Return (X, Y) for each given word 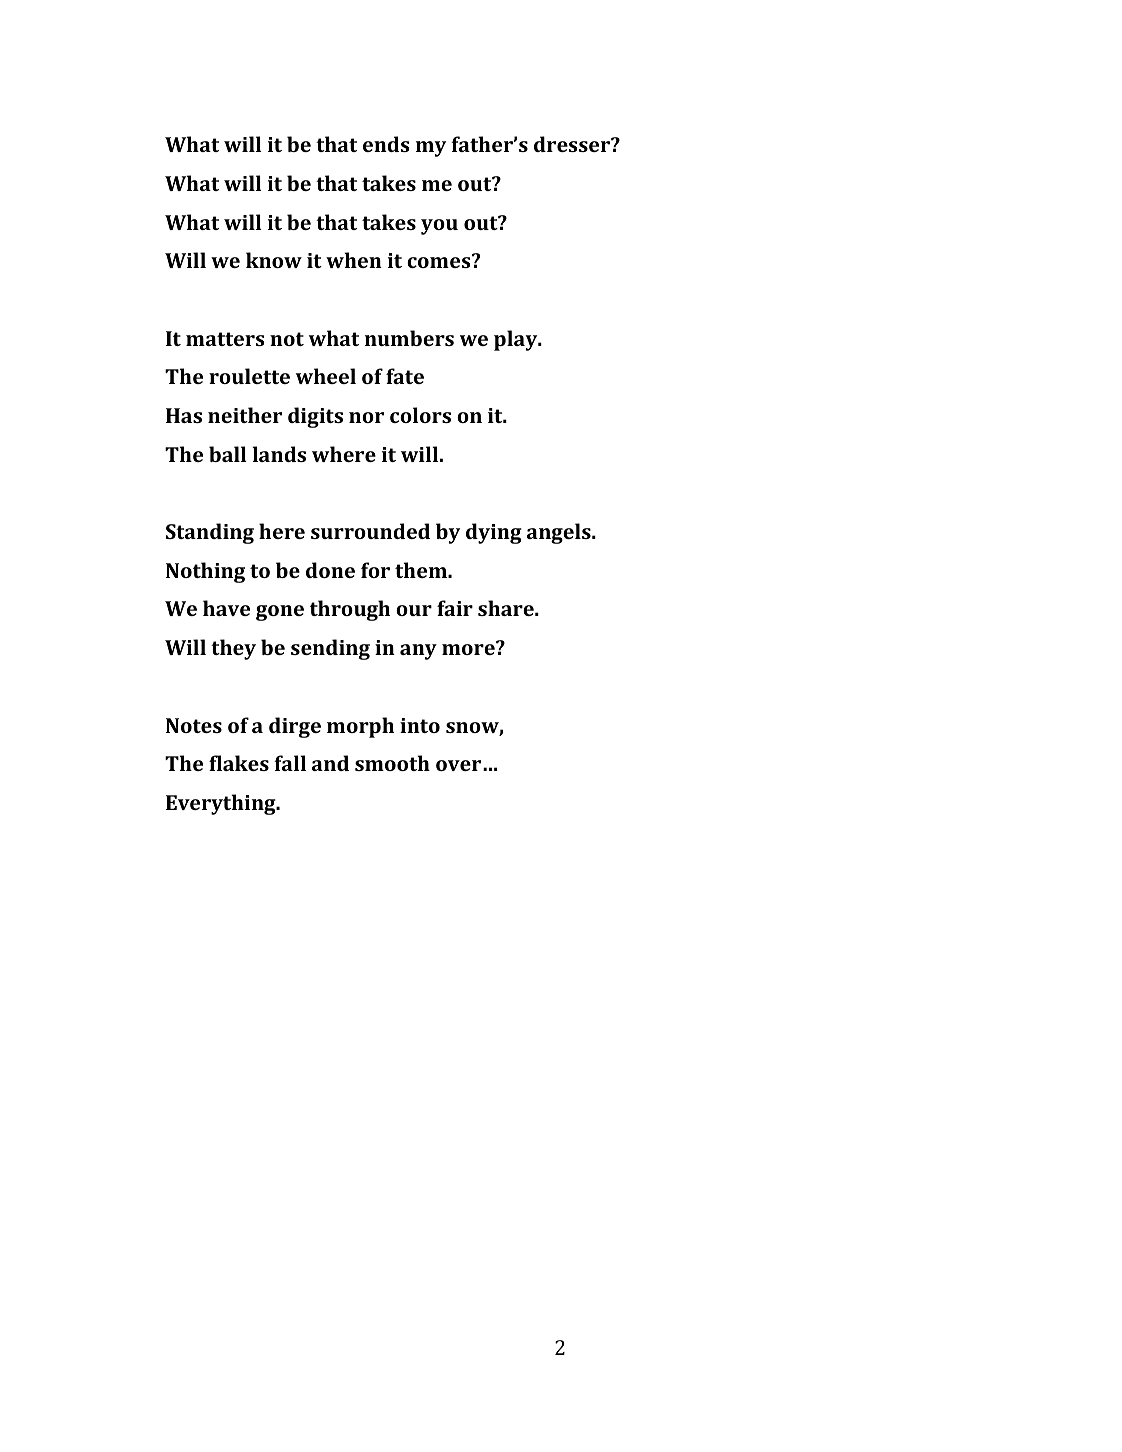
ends (386, 144)
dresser (573, 144)
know (274, 260)
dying (494, 533)
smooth (392, 763)
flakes (239, 763)
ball (228, 454)
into (420, 725)
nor (366, 417)
